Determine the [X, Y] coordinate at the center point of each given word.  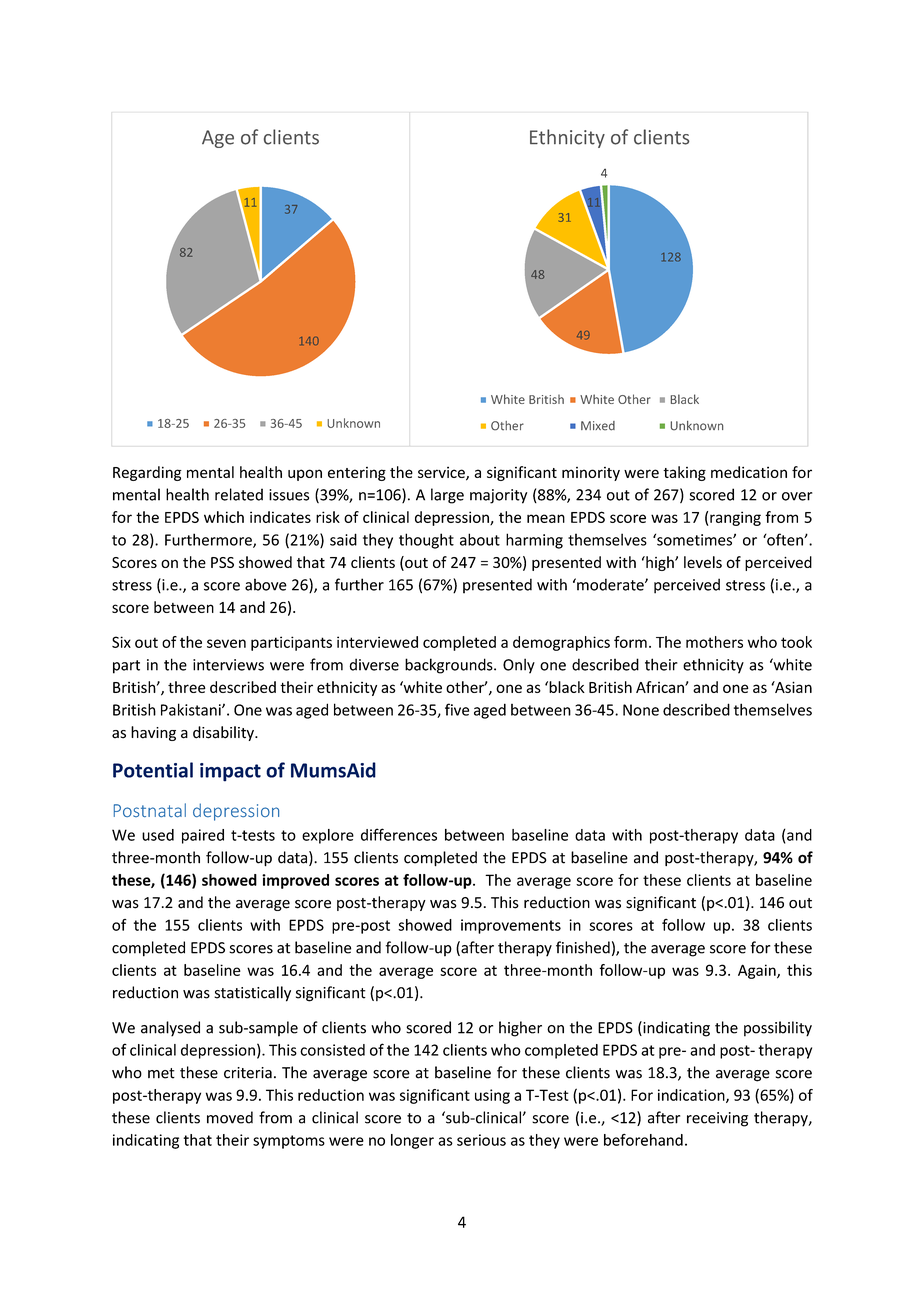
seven [226, 643]
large [447, 496]
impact [230, 772]
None [641, 710]
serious [481, 1140]
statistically [252, 994]
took [796, 642]
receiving [717, 1119]
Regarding [147, 473]
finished [583, 947]
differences [399, 834]
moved [230, 1117]
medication [749, 472]
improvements [511, 926]
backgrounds [450, 666]
